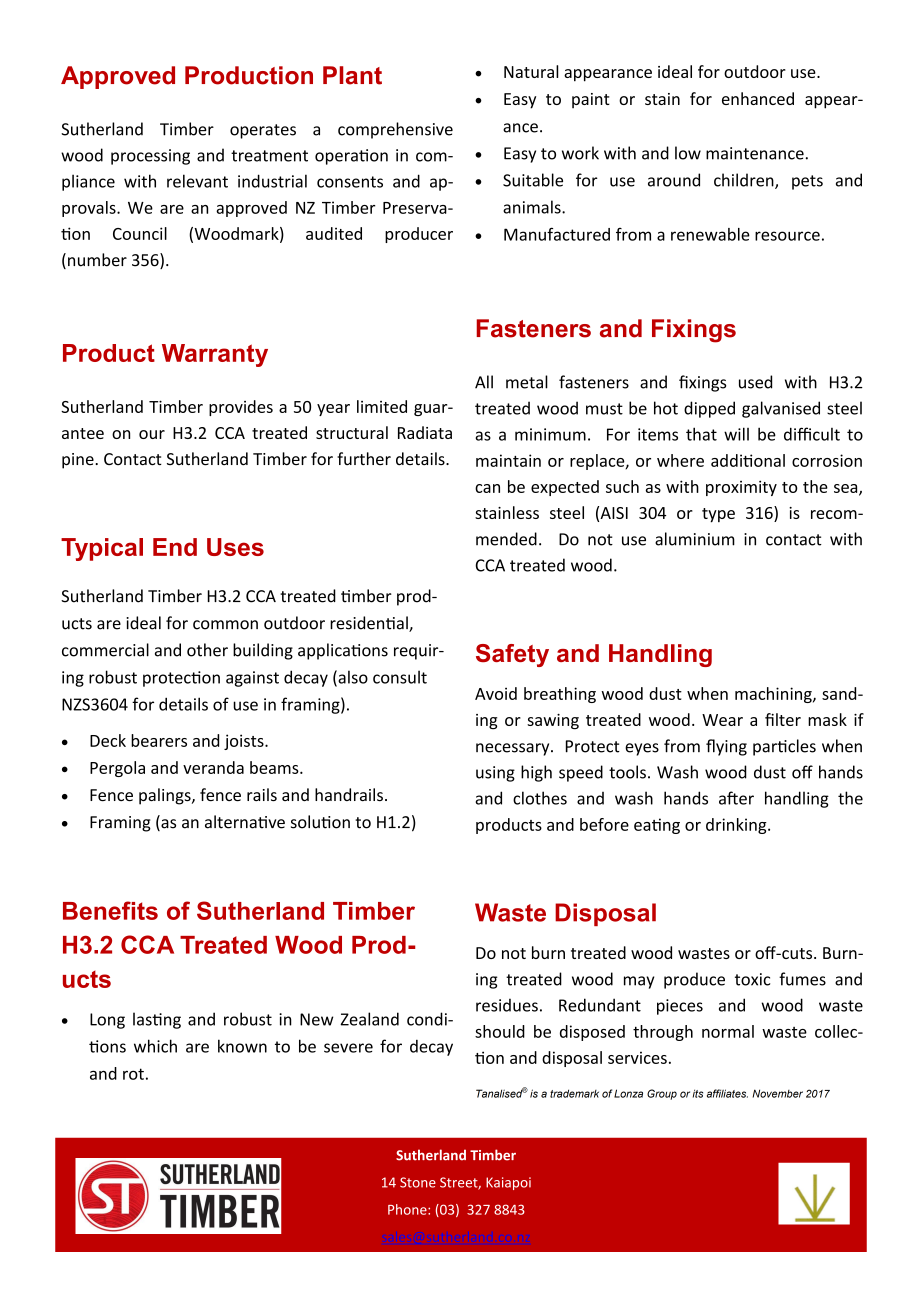 This screenshot has height=1308, width=924. Describe the element at coordinates (150, 157) in the screenshot. I see `processing` at that location.
